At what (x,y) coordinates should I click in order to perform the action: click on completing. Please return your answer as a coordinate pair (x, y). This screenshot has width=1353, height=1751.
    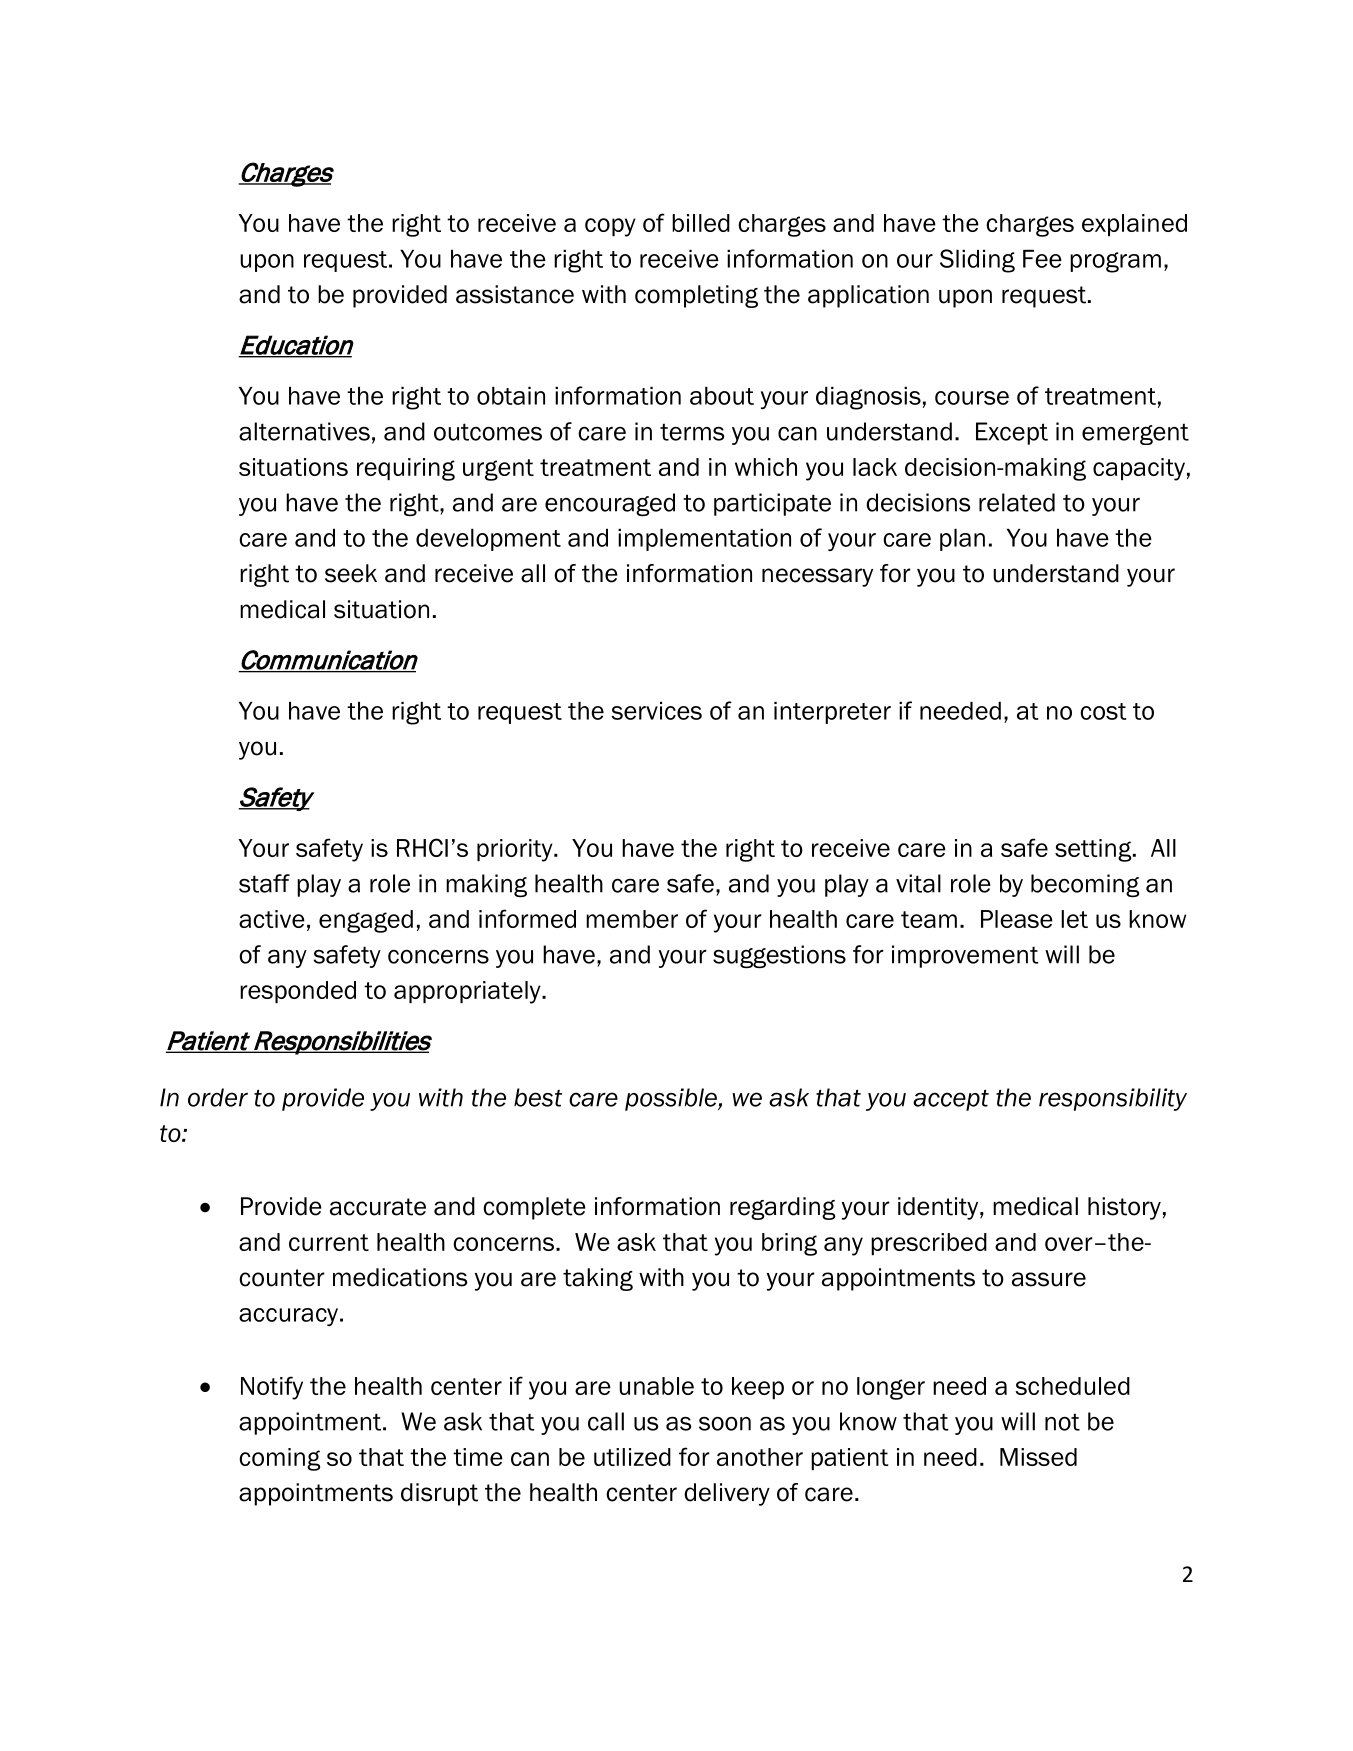
    Looking at the image, I should click on (696, 296).
